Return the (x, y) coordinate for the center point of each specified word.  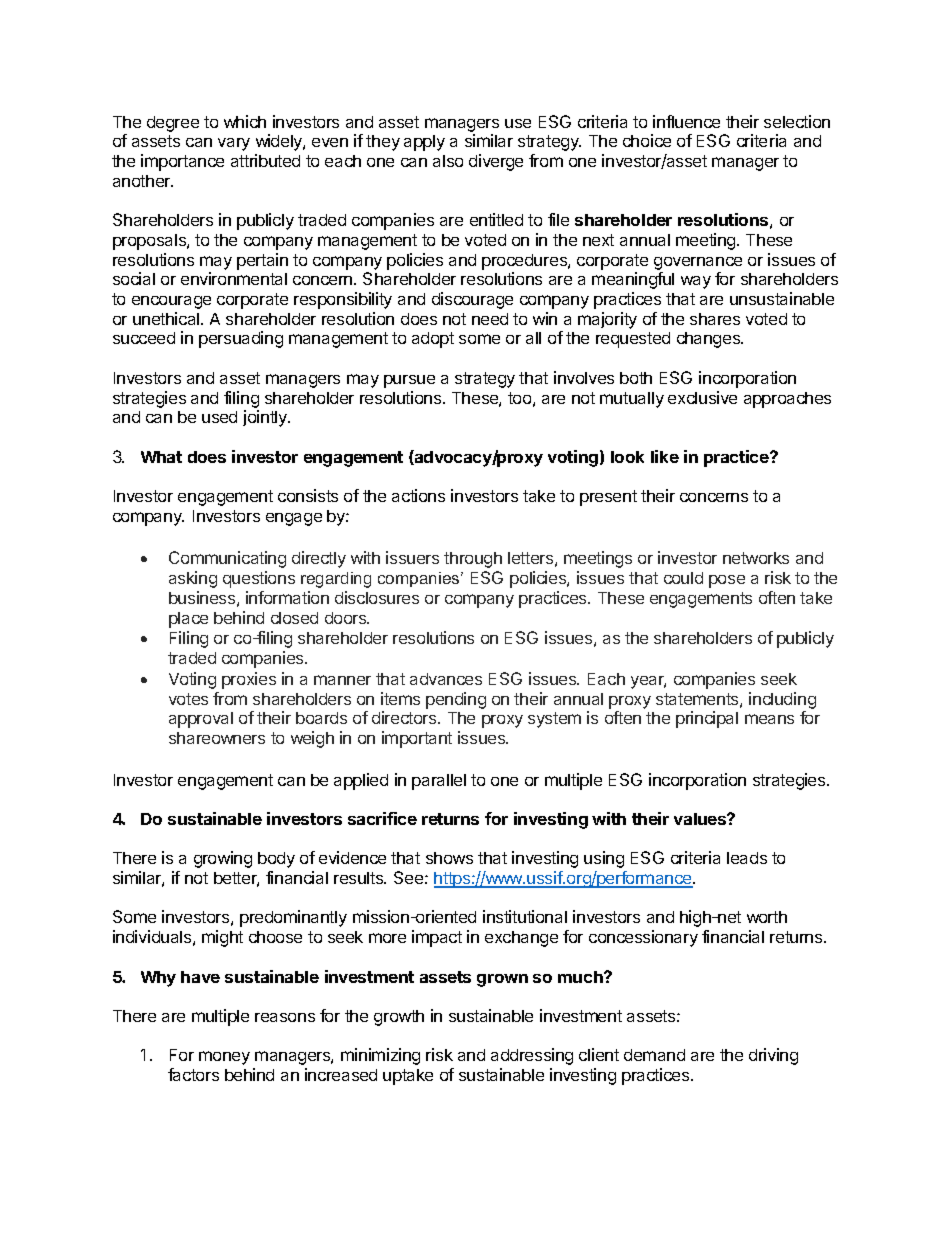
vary (234, 144)
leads (747, 858)
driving (773, 1056)
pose (727, 581)
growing (223, 859)
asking (193, 579)
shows (449, 858)
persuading (241, 339)
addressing (532, 1056)
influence (686, 121)
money (224, 1058)
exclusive (702, 397)
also (448, 161)
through (473, 560)
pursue (409, 381)
